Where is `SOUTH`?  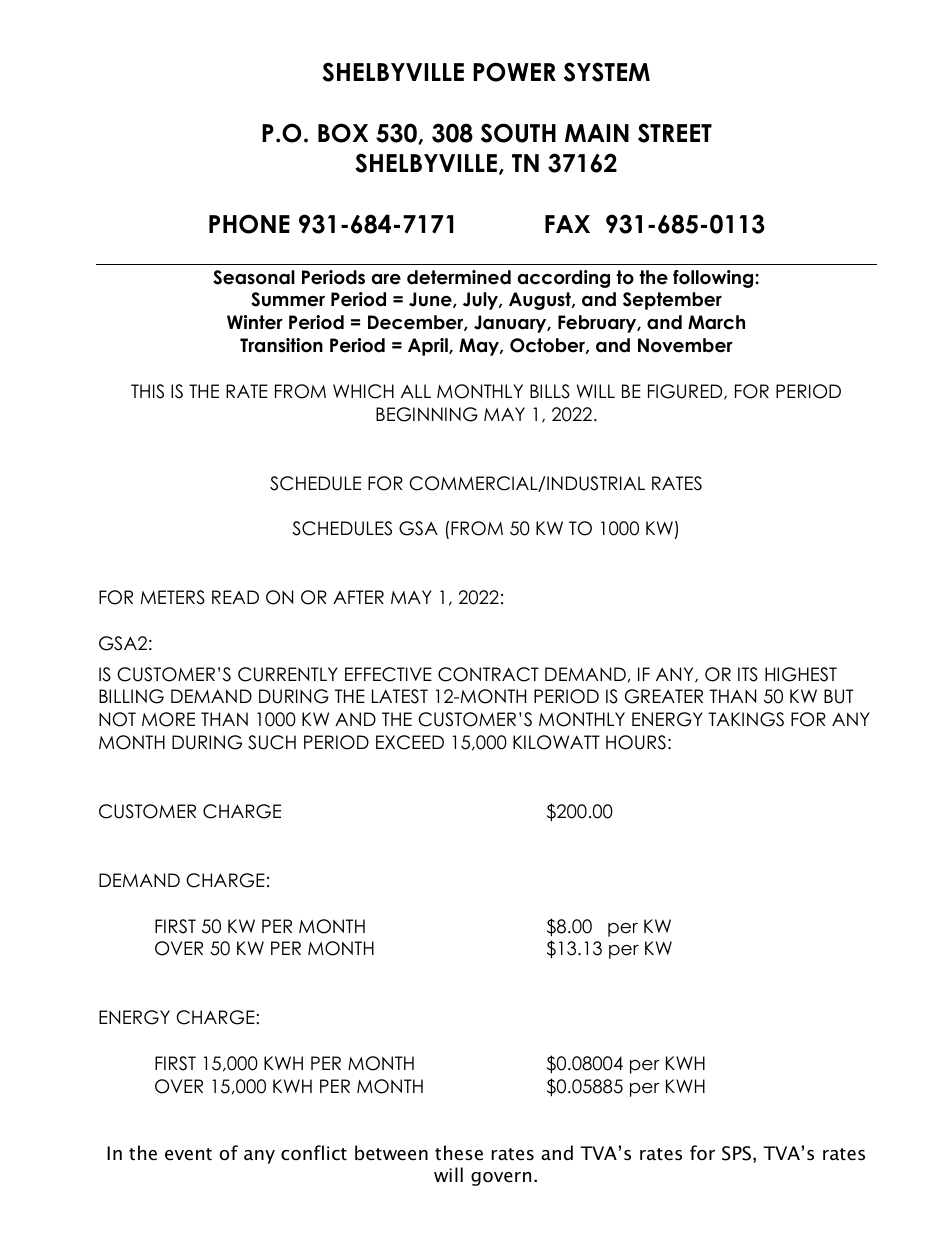 SOUTH is located at coordinates (518, 133).
